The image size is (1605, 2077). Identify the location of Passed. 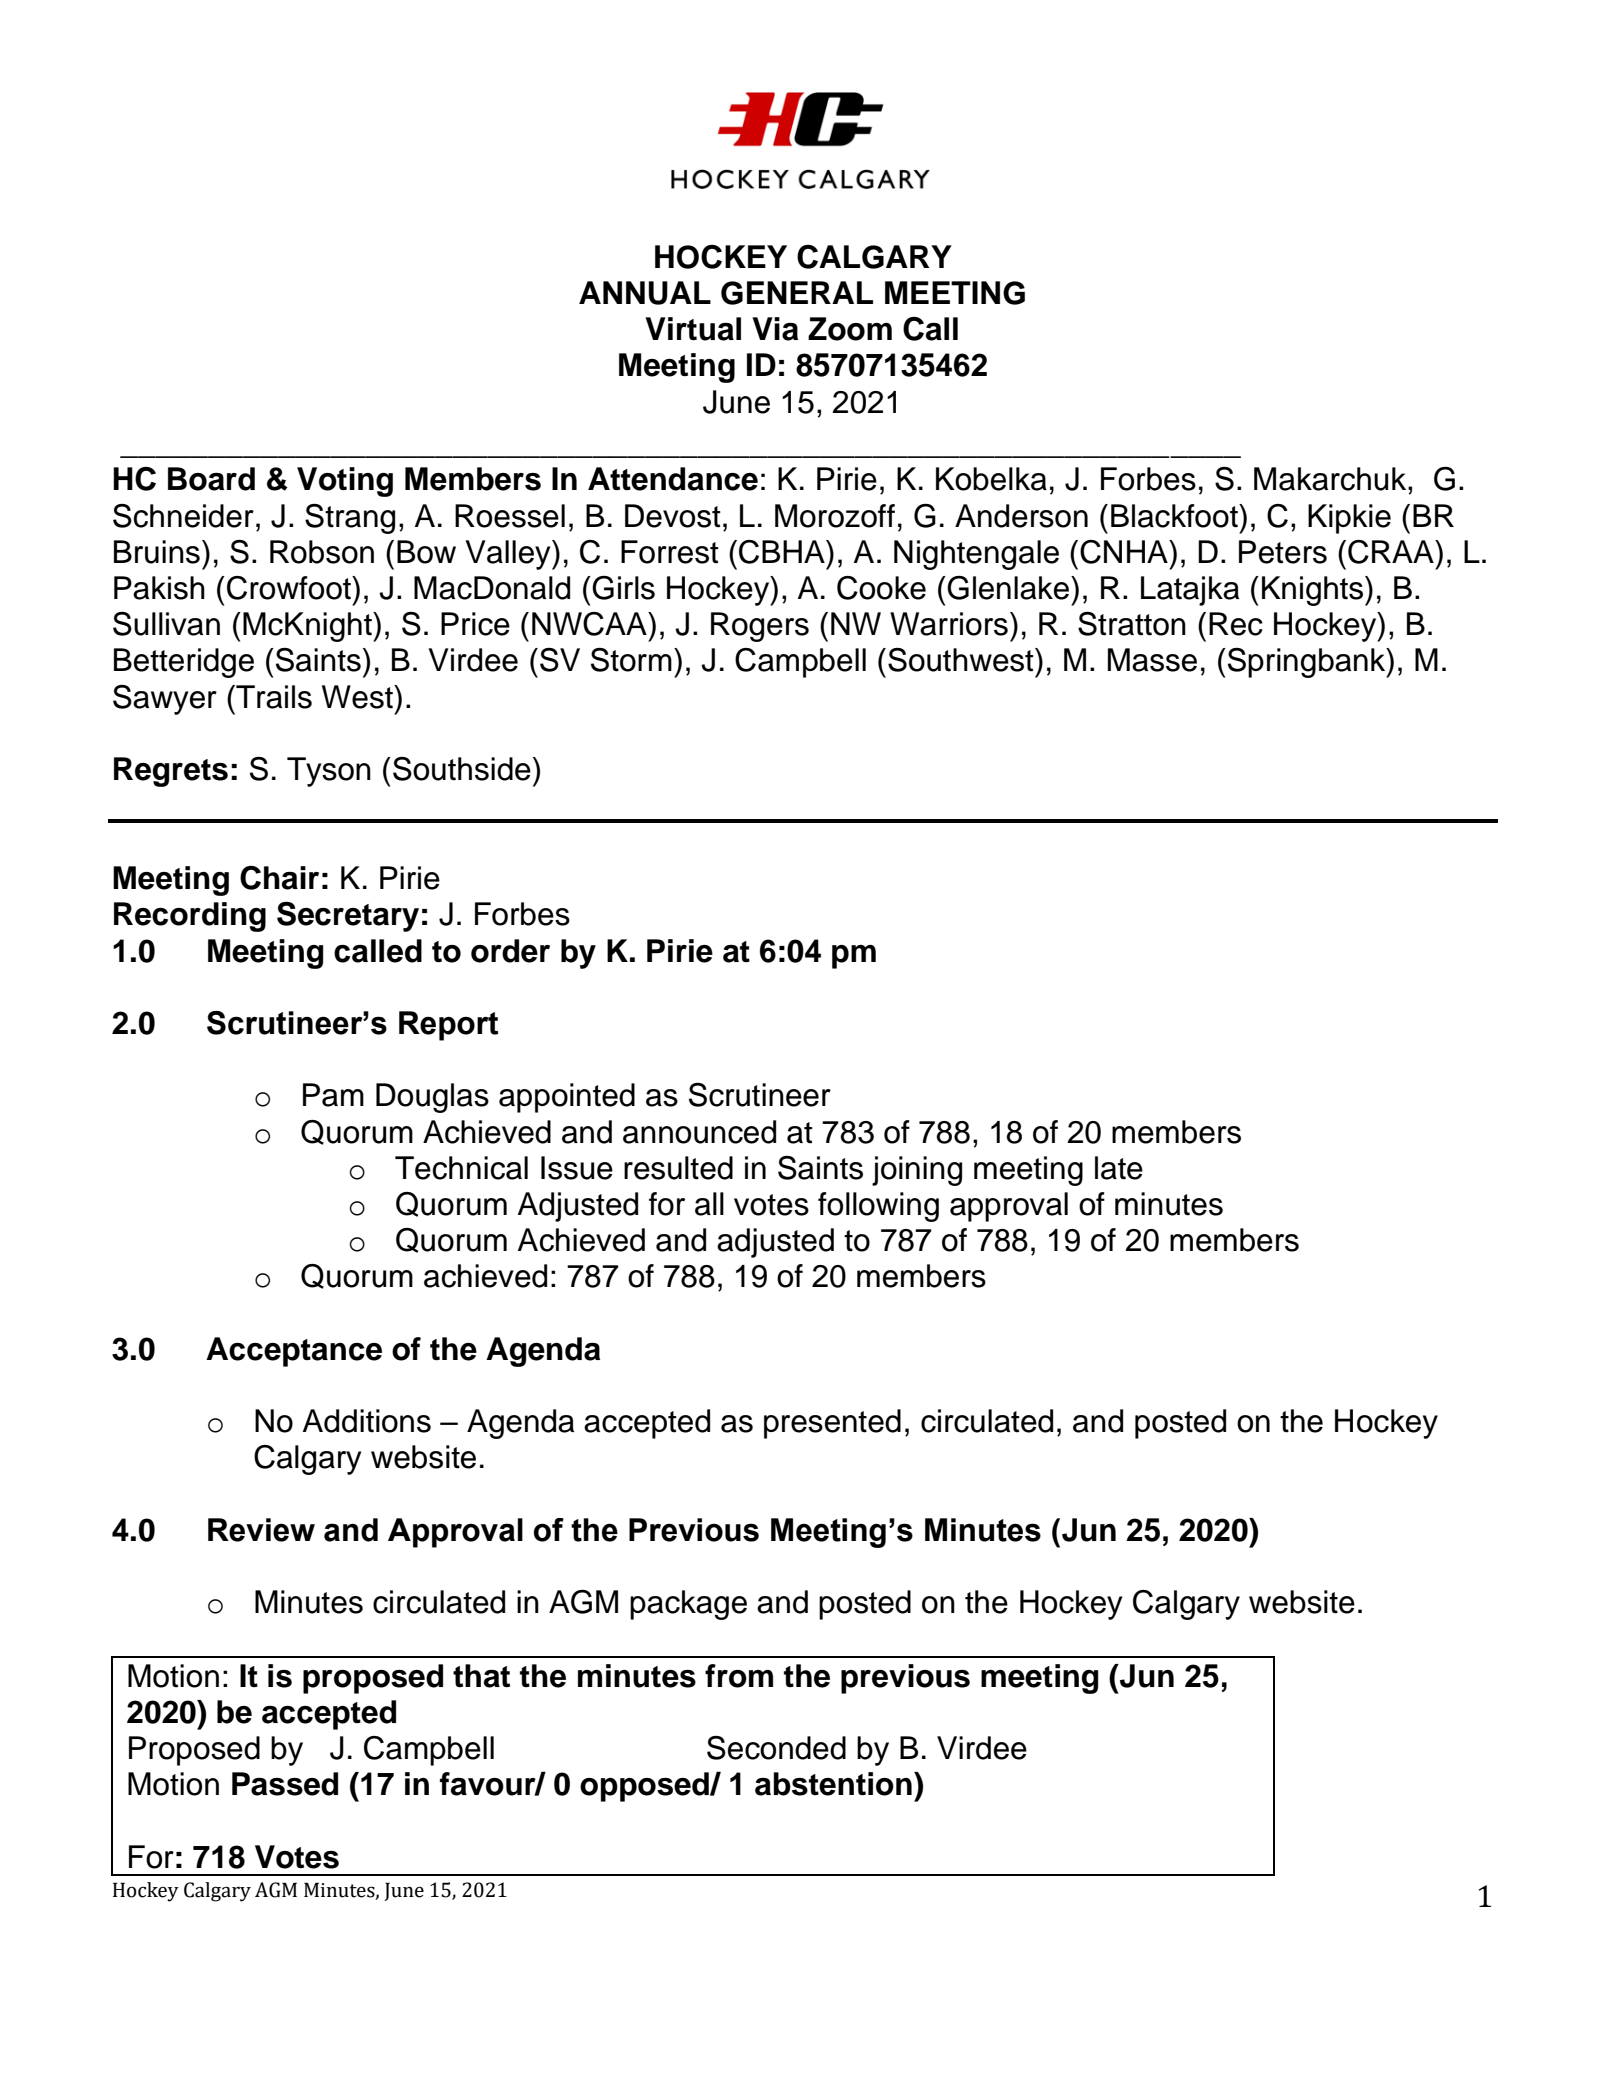
(285, 1784).
